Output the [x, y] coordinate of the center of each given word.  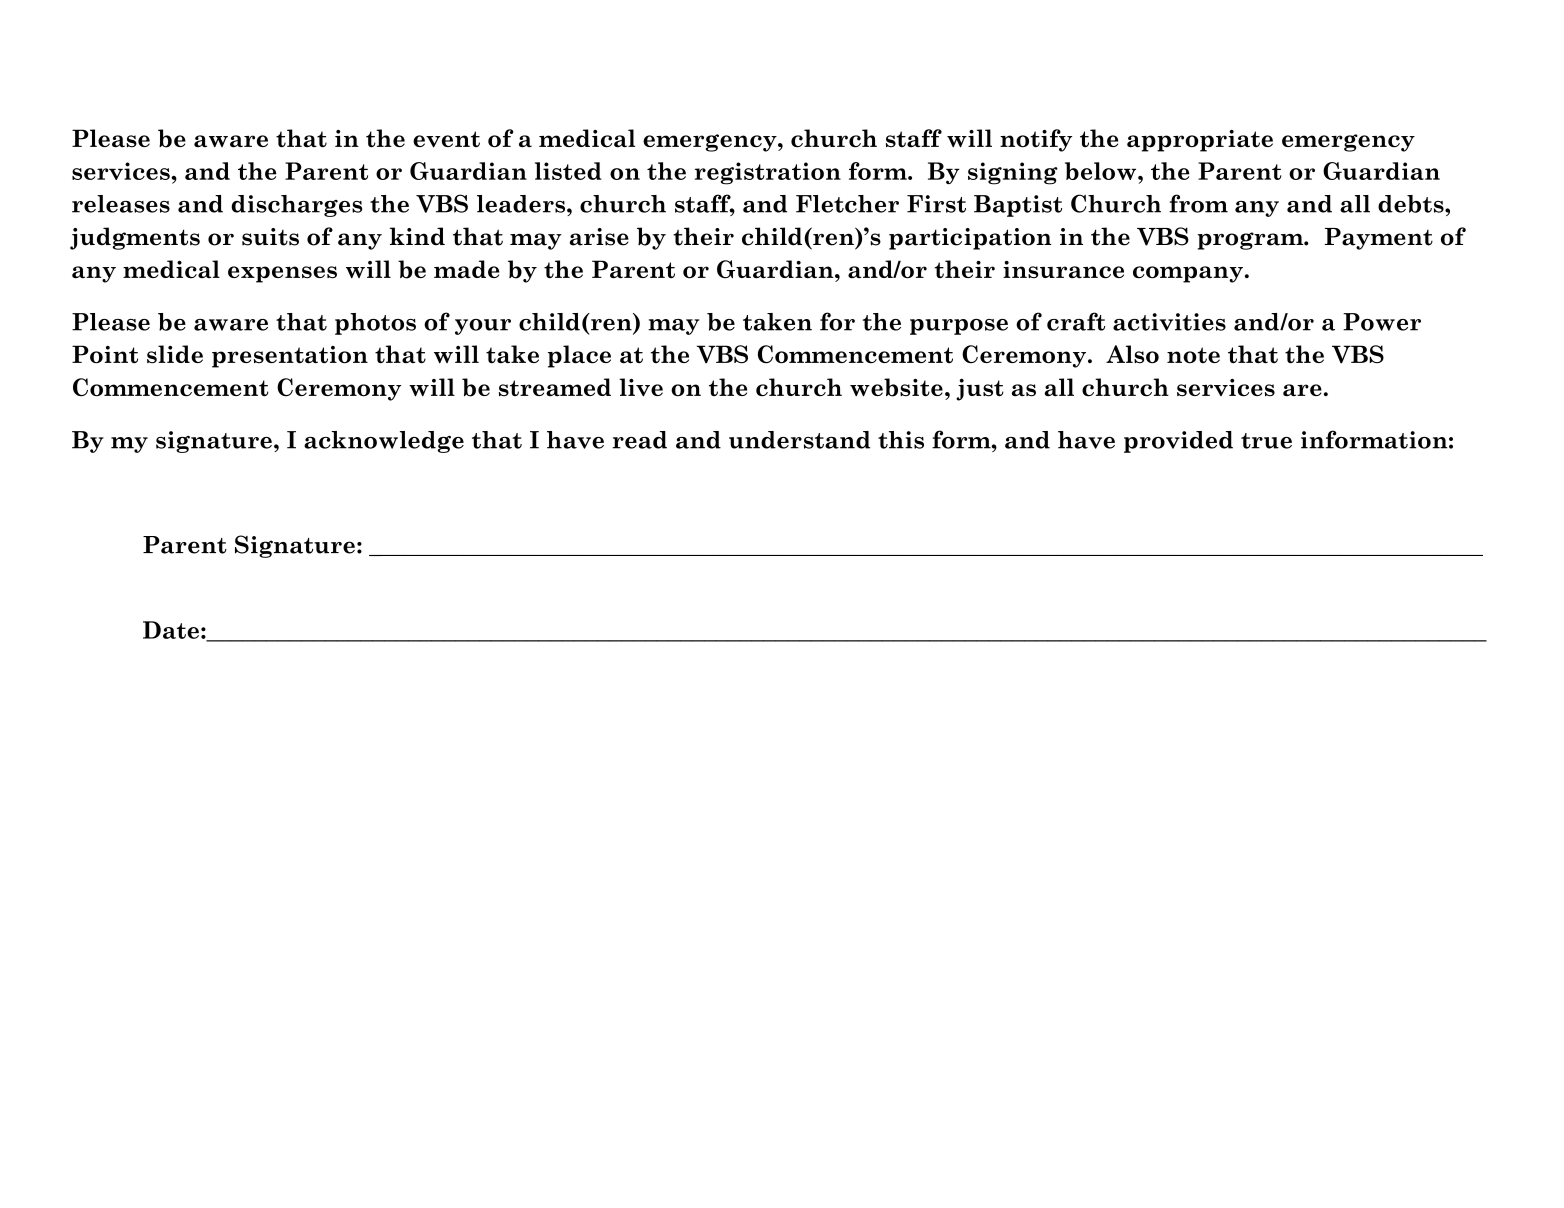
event [446, 139]
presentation [290, 357]
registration [768, 173]
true [1266, 441]
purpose [959, 327]
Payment [1379, 239]
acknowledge [384, 442]
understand [799, 440]
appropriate [1200, 141]
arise [599, 237]
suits [270, 237]
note [1193, 355]
